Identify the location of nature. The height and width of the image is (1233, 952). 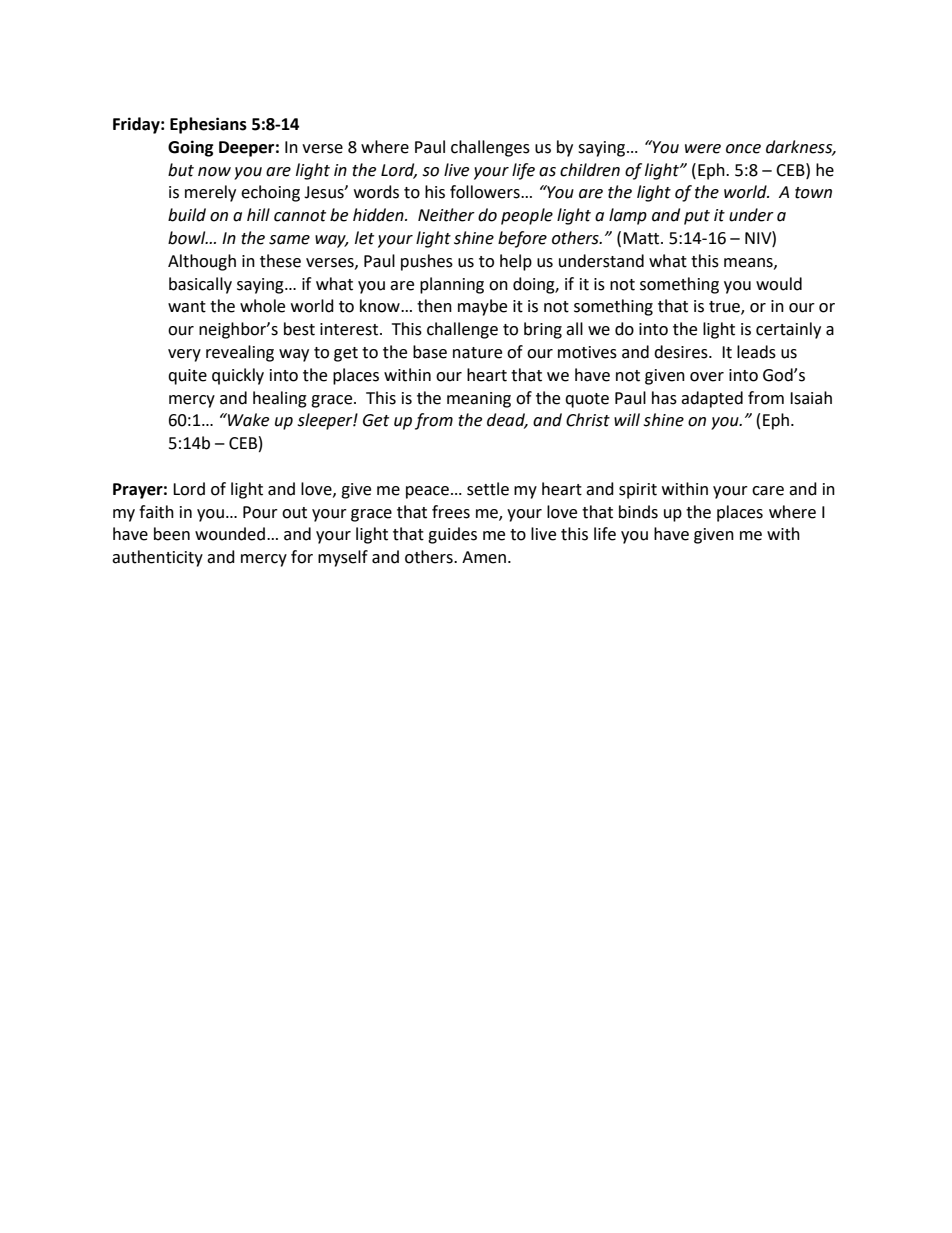
(477, 353).
